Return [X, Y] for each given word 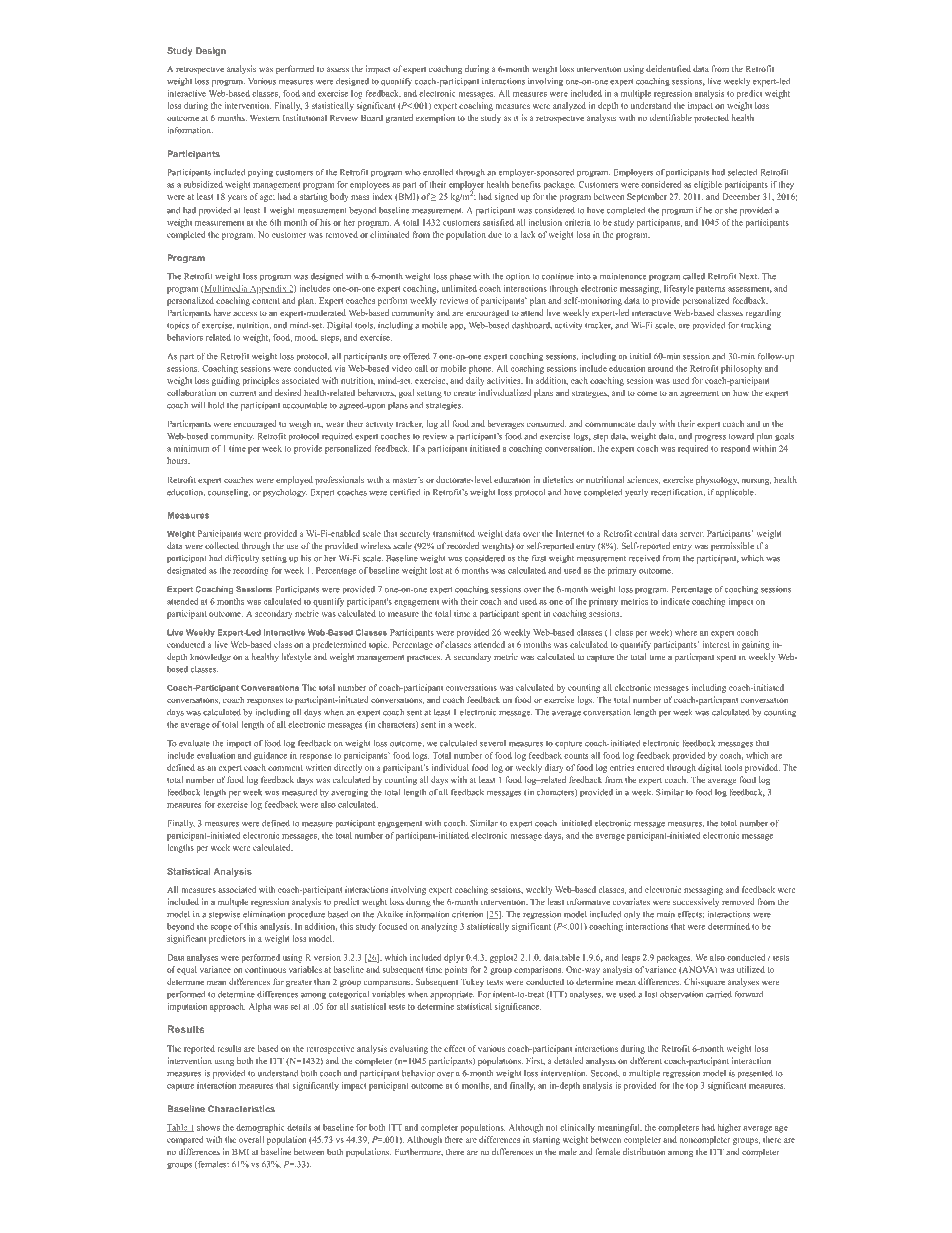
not [552, 1128]
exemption [435, 118]
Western [265, 118]
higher [729, 1128]
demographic [260, 1128]
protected [711, 118]
